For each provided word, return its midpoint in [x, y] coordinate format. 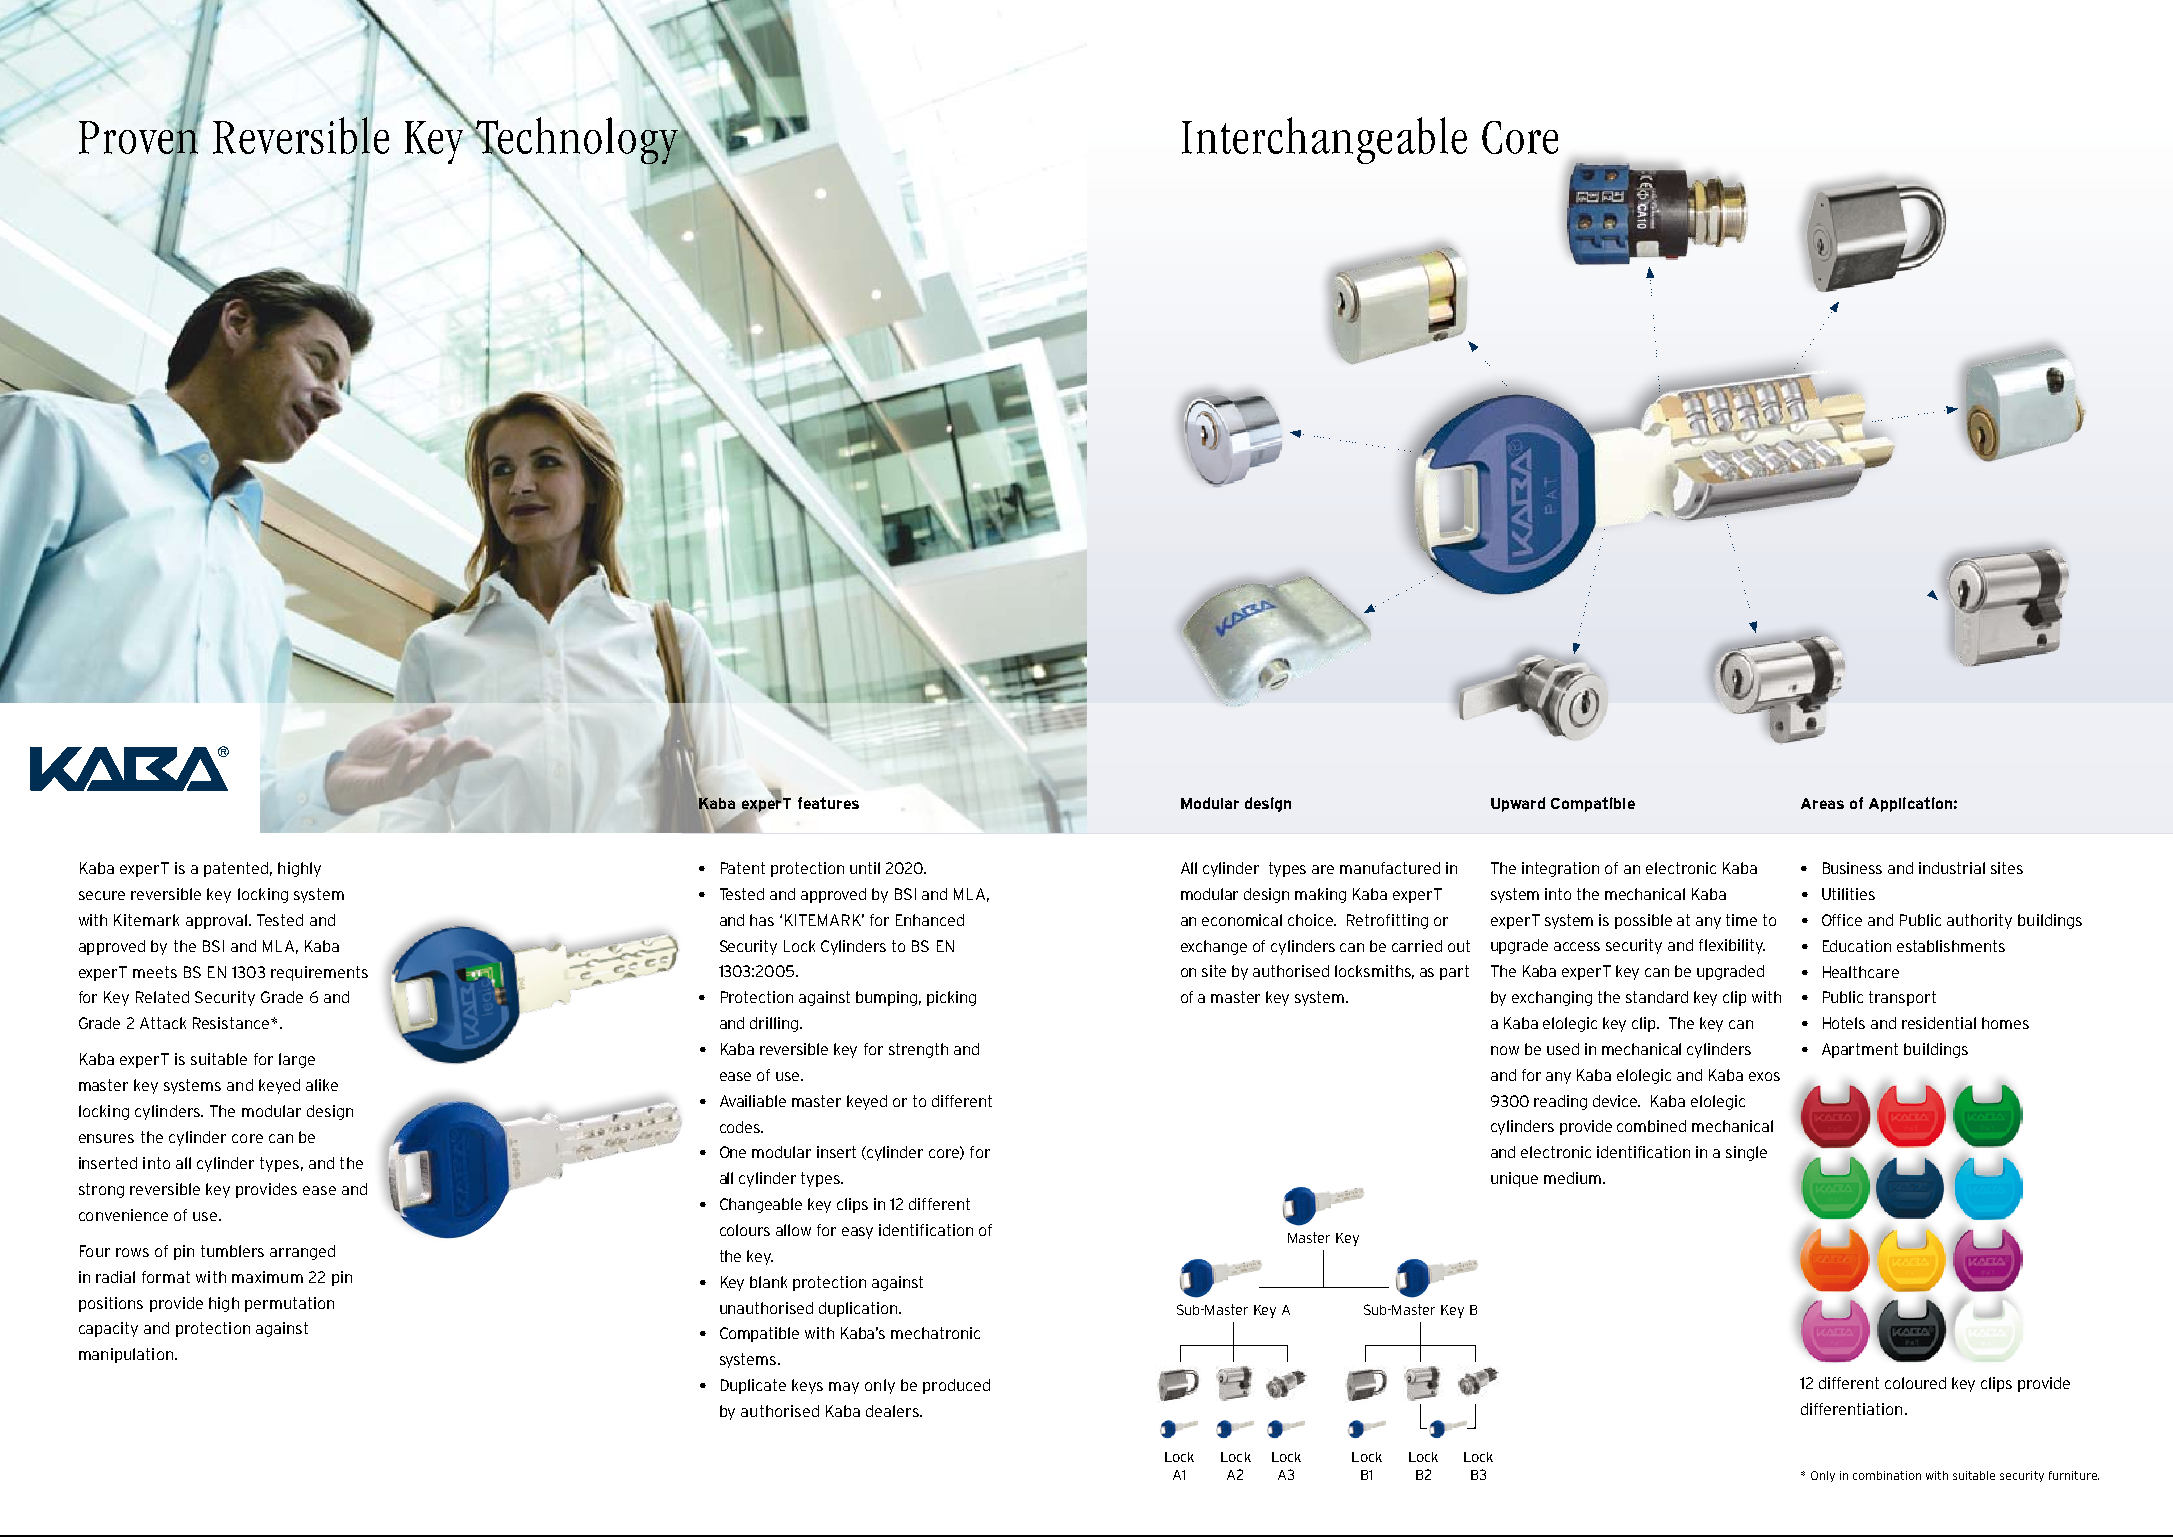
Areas [1822, 803]
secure [102, 895]
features [828, 803]
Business [1852, 868]
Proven [140, 137]
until [865, 868]
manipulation [126, 1355]
